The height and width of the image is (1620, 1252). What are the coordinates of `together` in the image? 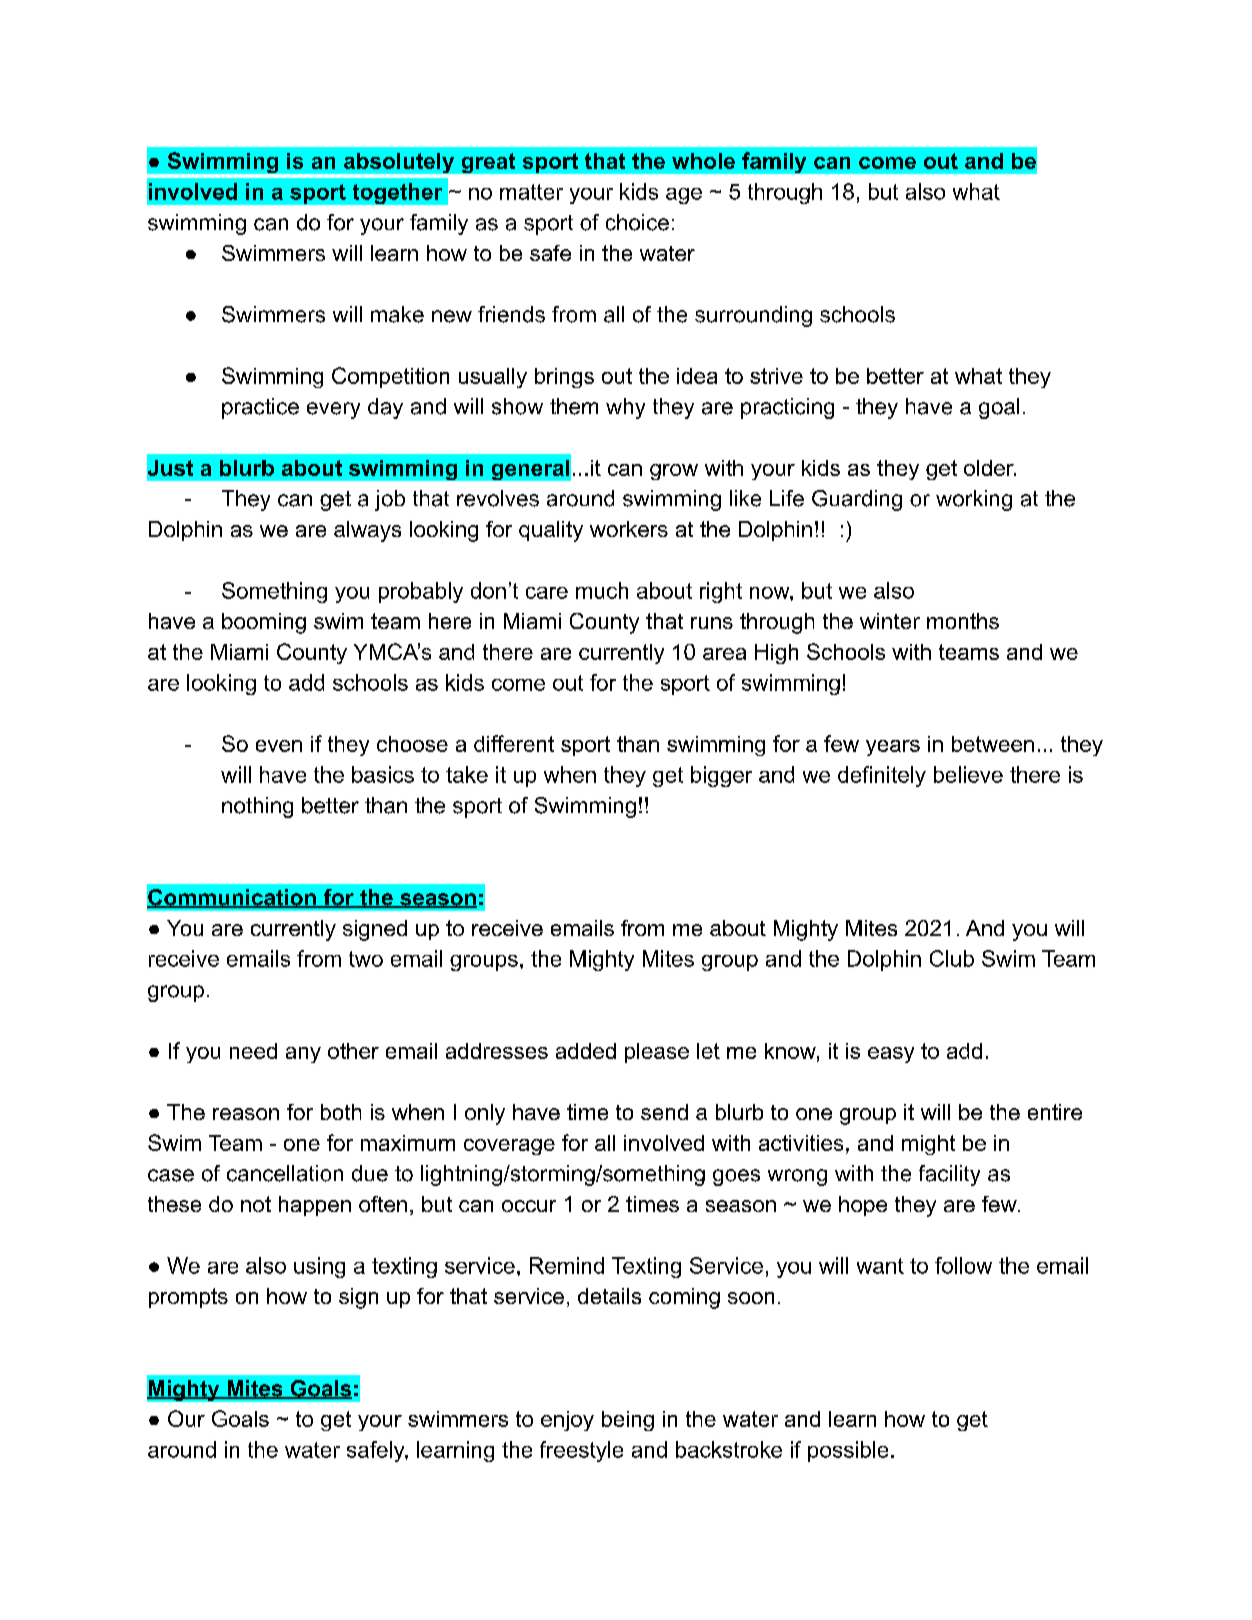 It's located at (397, 193).
